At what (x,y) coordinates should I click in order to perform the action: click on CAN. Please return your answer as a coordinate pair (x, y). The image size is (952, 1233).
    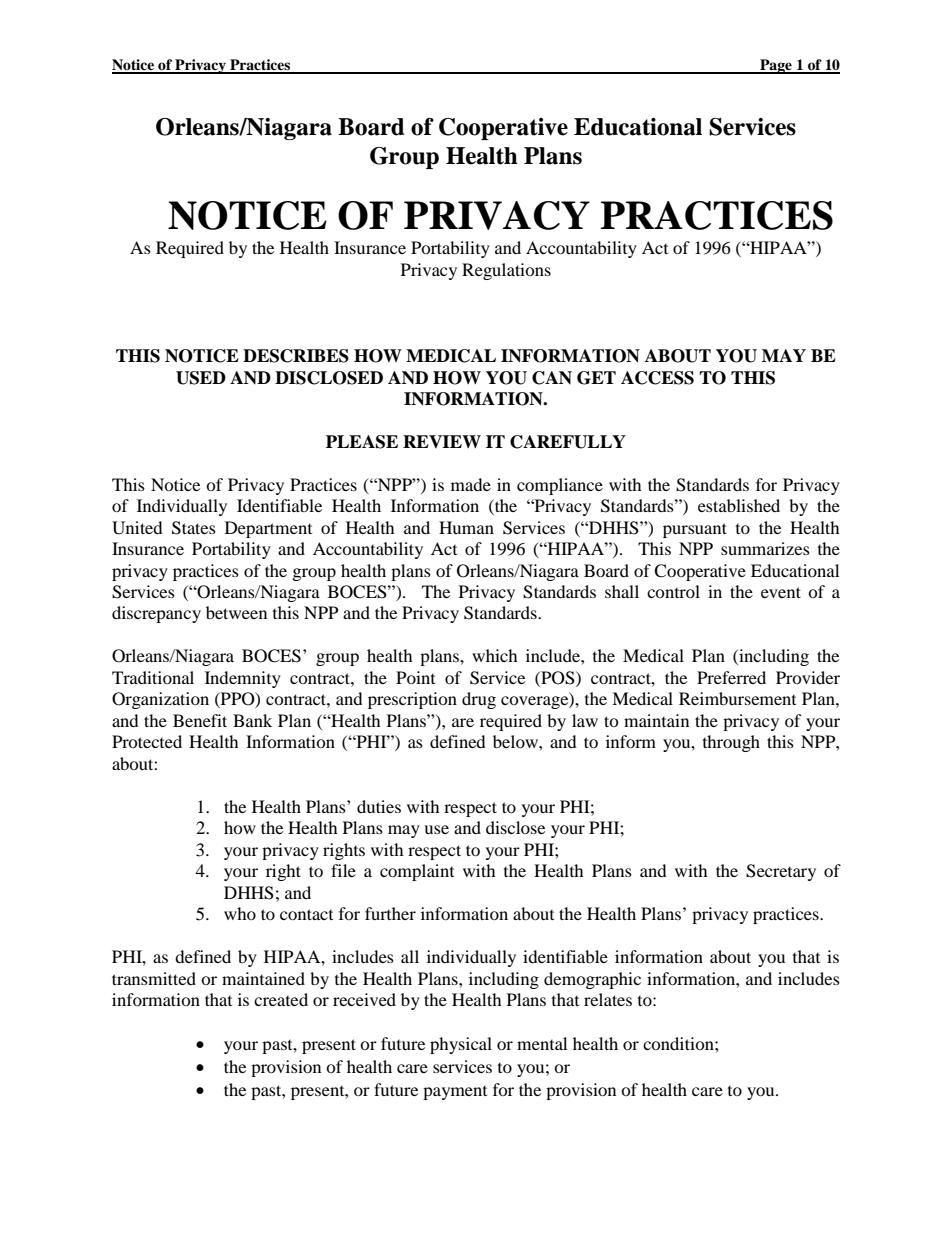
    Looking at the image, I should click on (552, 378).
